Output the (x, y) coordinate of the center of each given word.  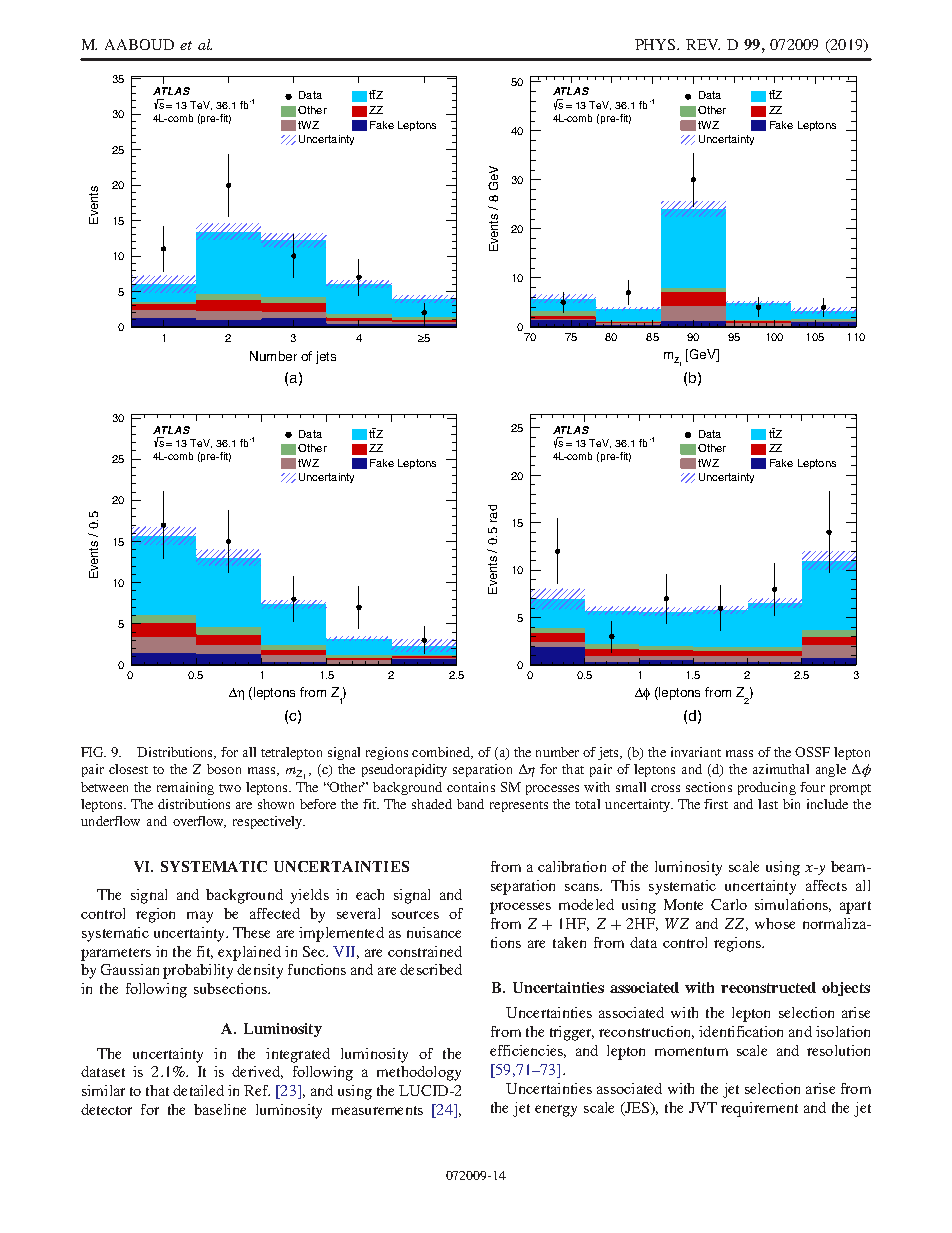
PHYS (656, 44)
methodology (419, 1073)
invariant (696, 752)
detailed (198, 1090)
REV (703, 44)
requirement (759, 1109)
